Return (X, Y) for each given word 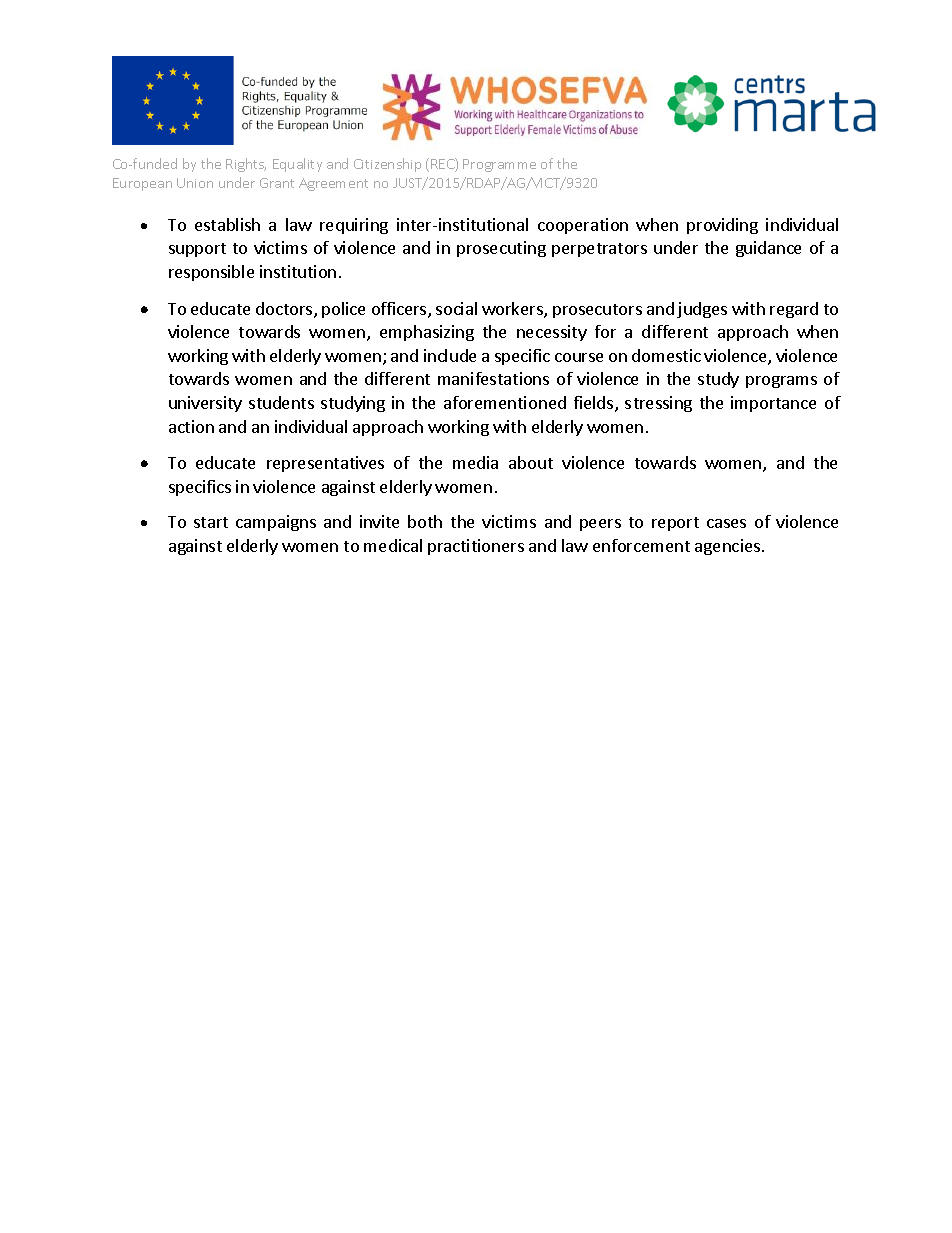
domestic (666, 355)
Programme (499, 165)
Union (195, 183)
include (450, 355)
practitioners (476, 547)
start (211, 522)
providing (722, 226)
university (205, 404)
